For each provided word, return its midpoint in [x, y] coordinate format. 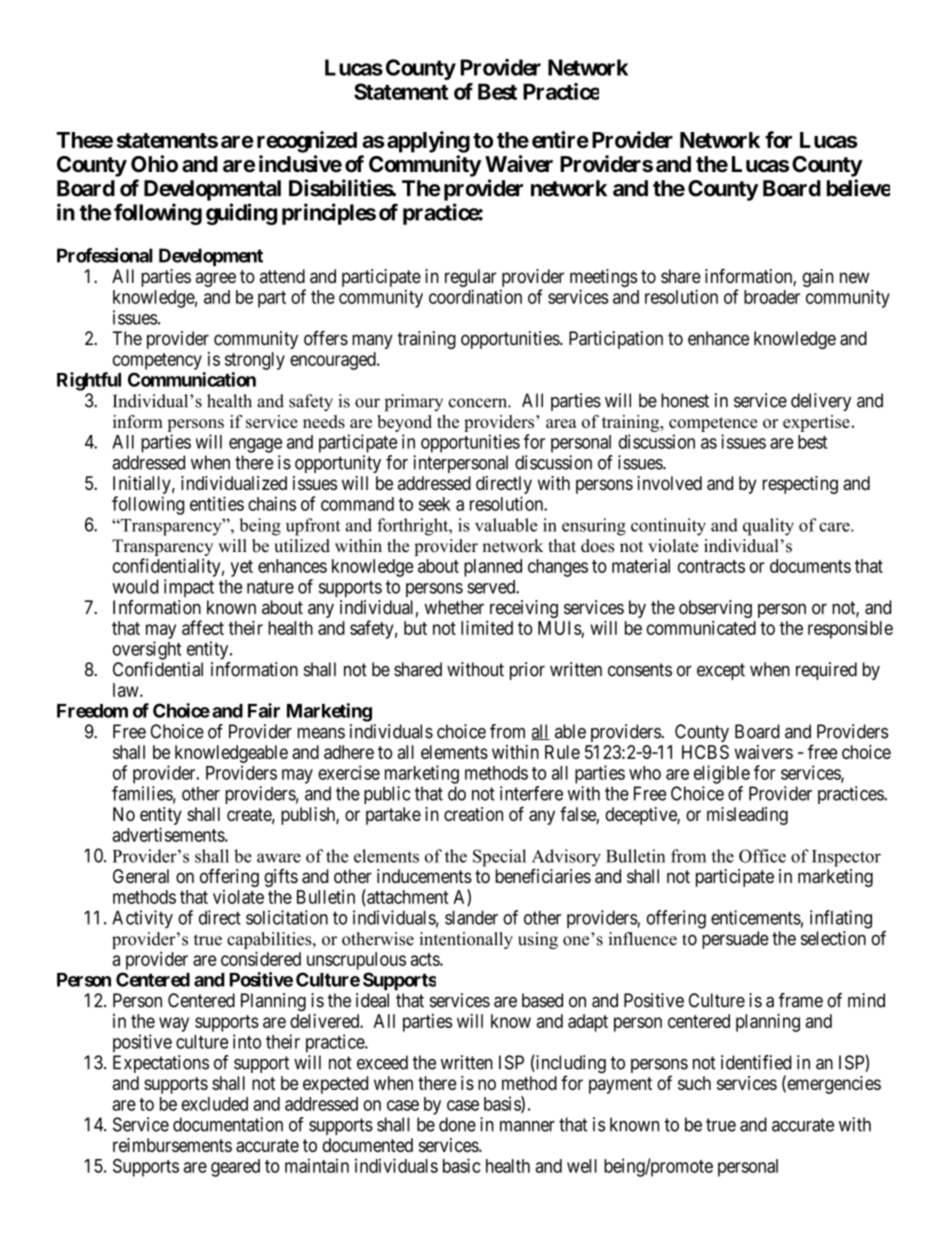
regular [471, 279]
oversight [147, 650]
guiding [241, 214]
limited [487, 627]
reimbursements [172, 1145]
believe [858, 188]
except [721, 671]
